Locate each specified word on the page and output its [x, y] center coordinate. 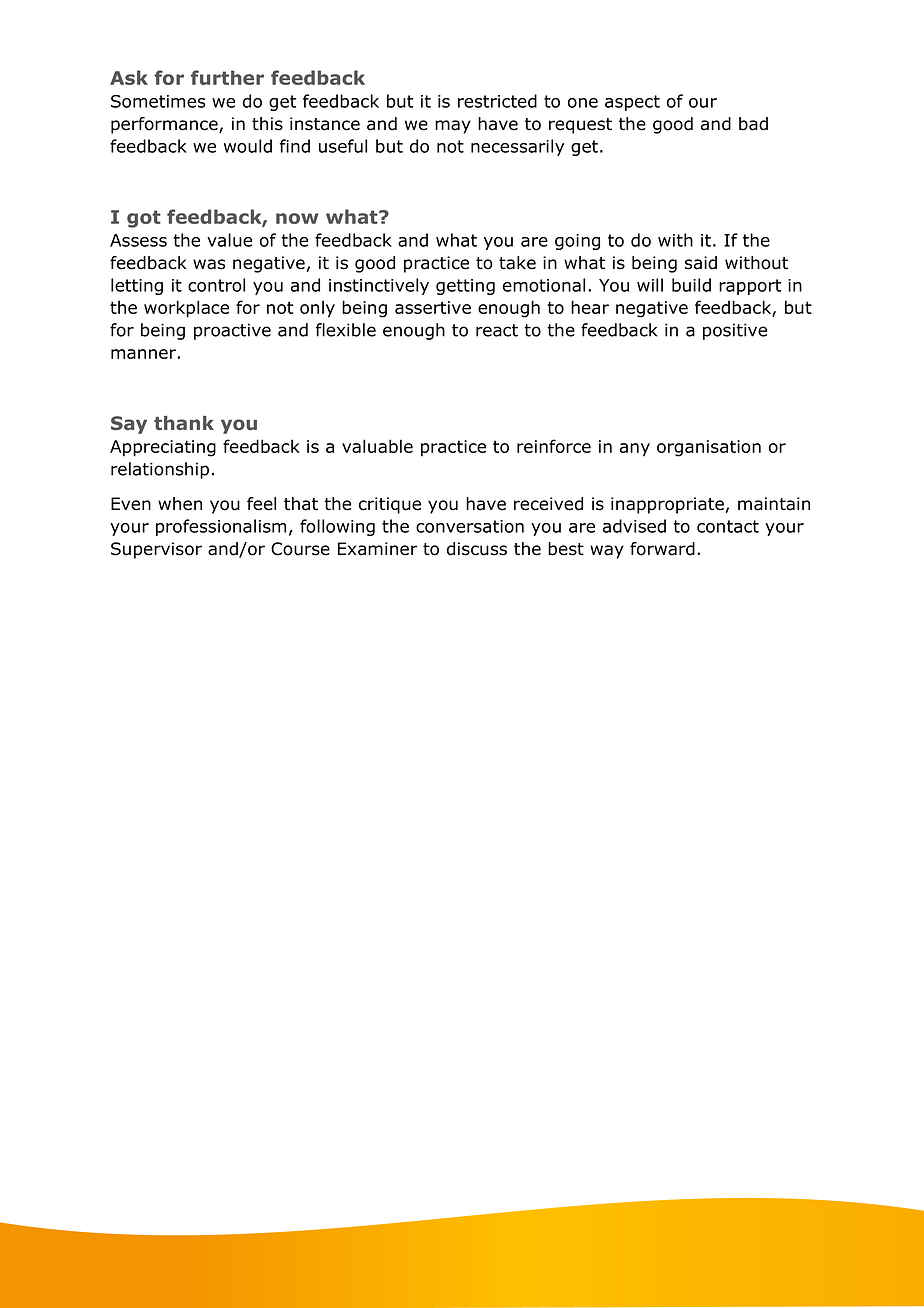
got [144, 219]
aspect [632, 103]
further [227, 77]
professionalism [221, 527]
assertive [433, 307]
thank [184, 423]
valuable [377, 446]
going [577, 242]
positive [735, 331]
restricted [497, 101]
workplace [186, 309]
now [297, 218]
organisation [709, 448]
